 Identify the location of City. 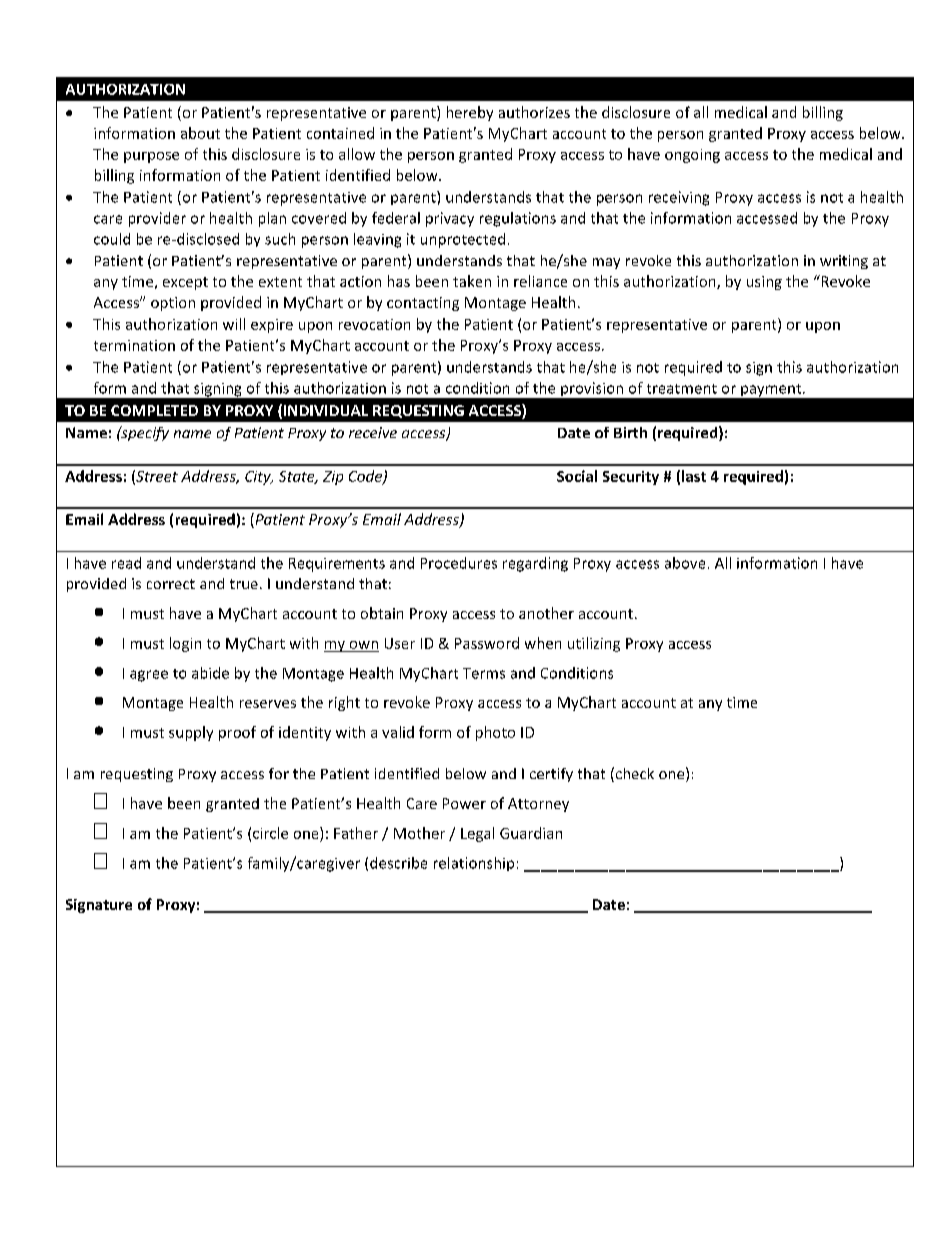
(259, 478).
